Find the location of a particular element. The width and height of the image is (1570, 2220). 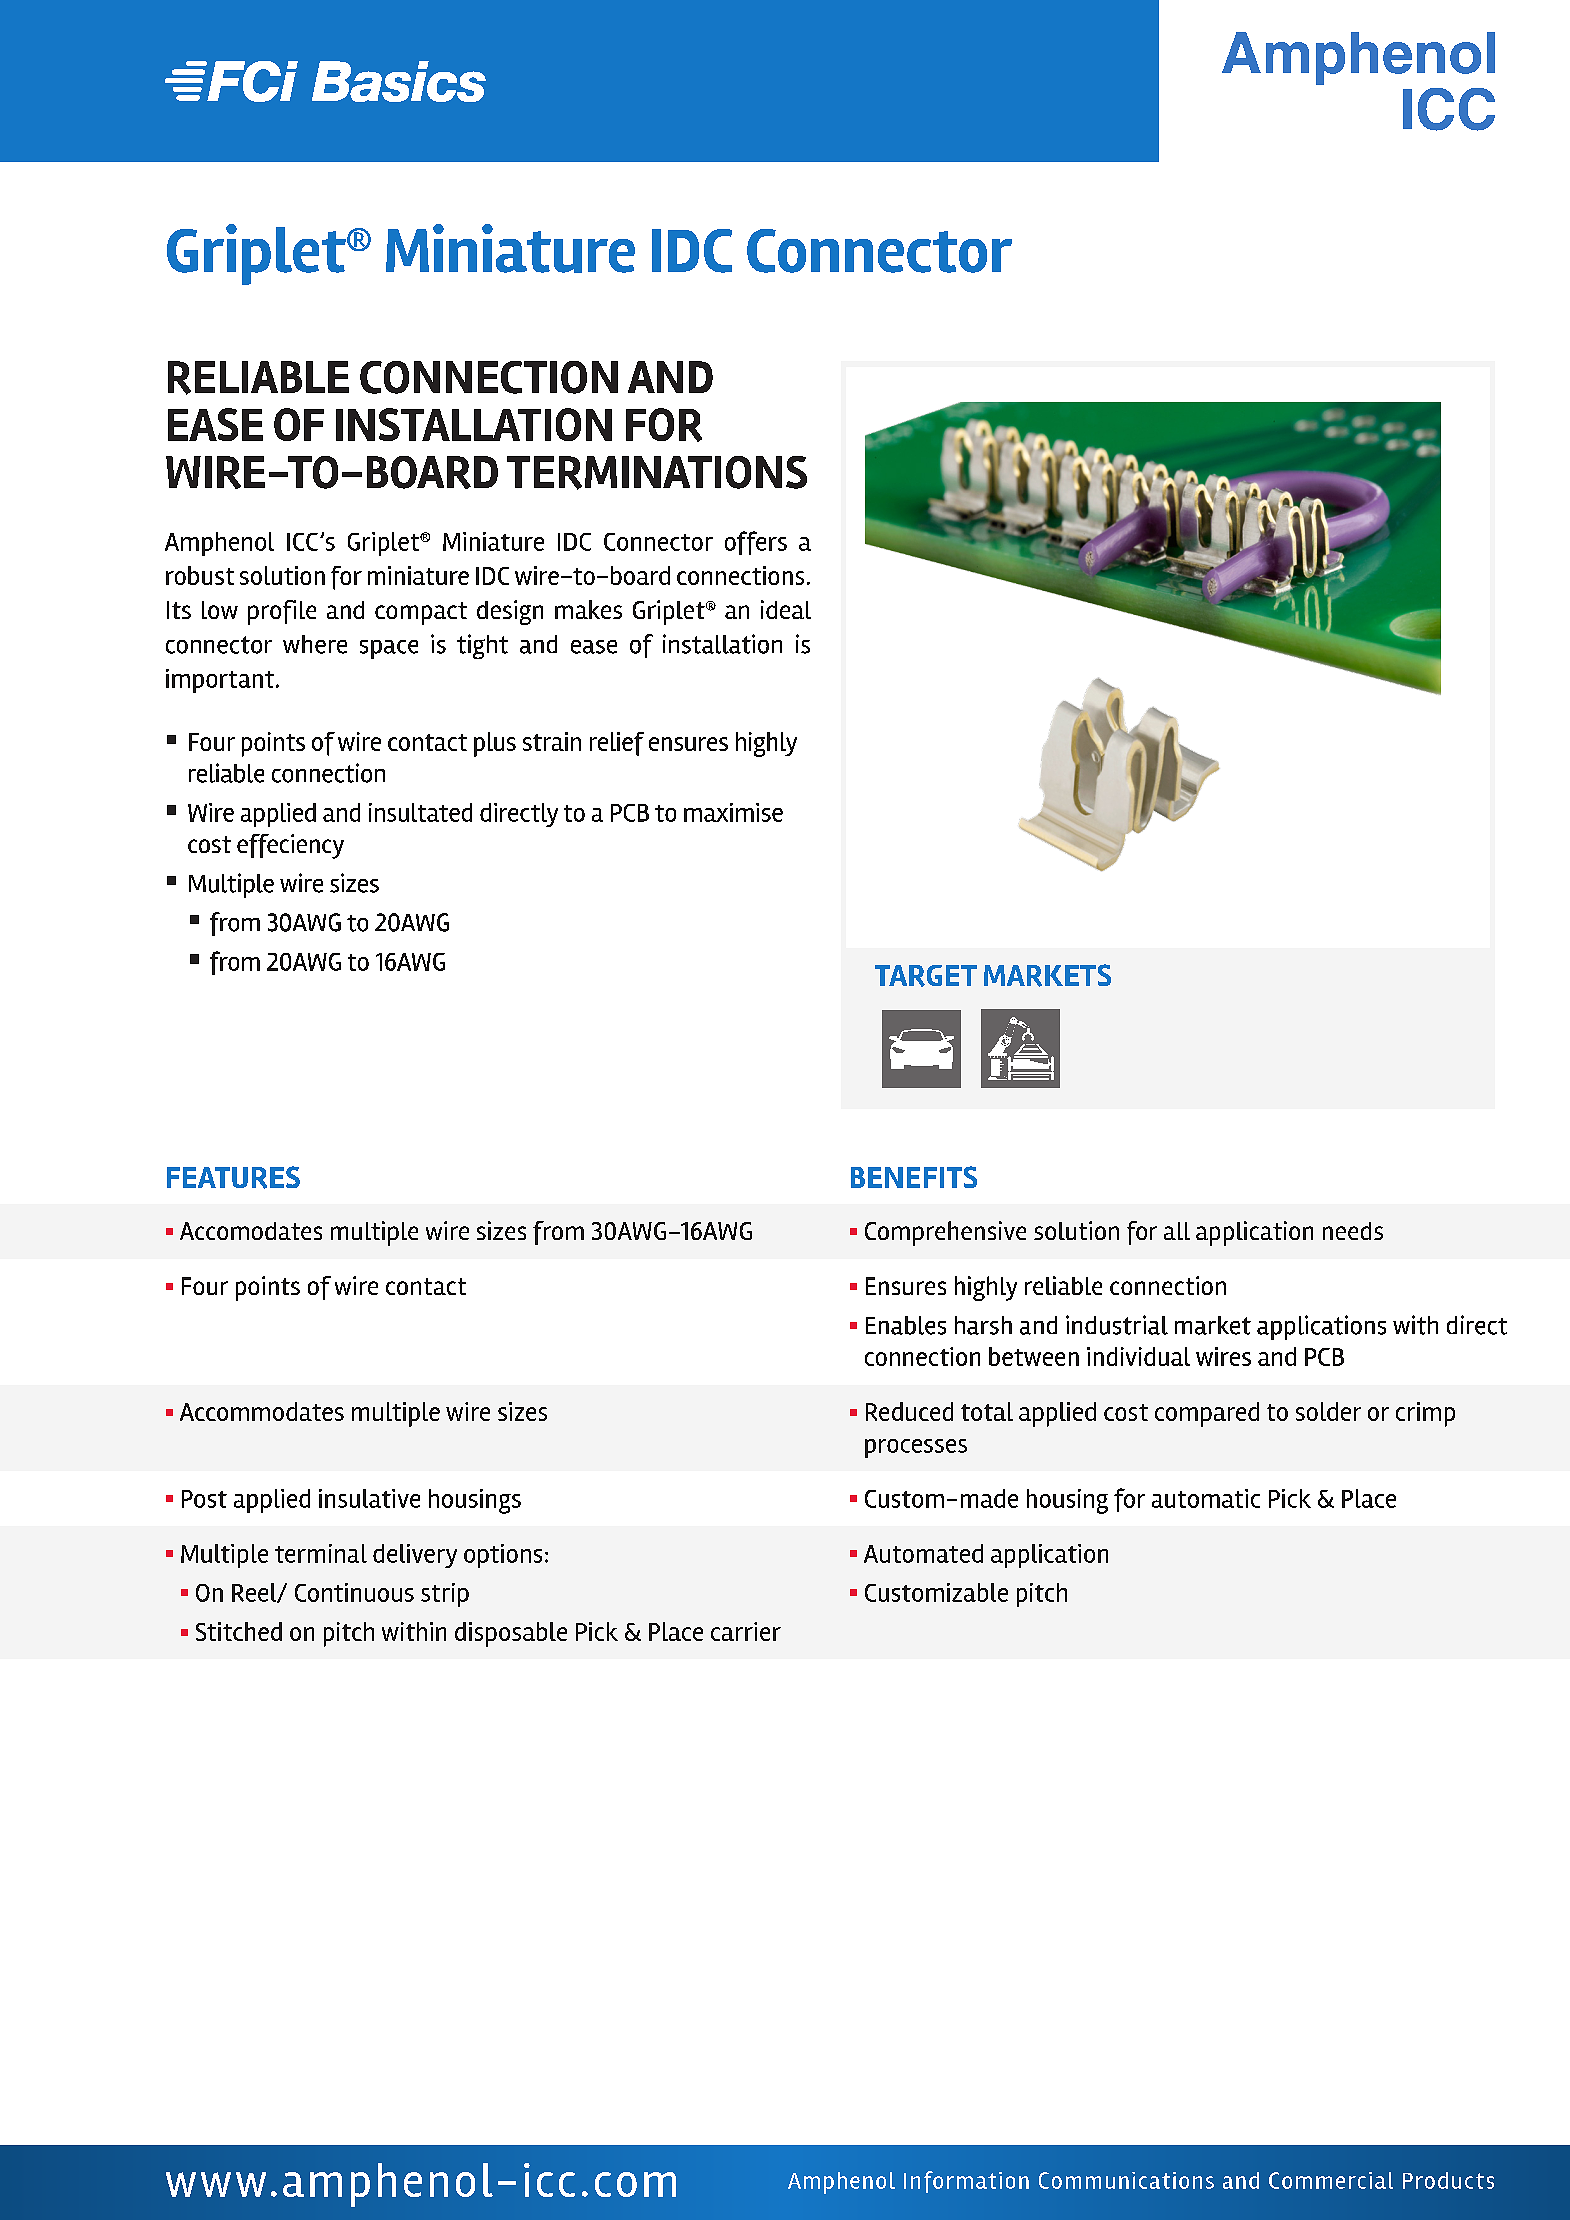

FEATURES is located at coordinates (233, 1177).
